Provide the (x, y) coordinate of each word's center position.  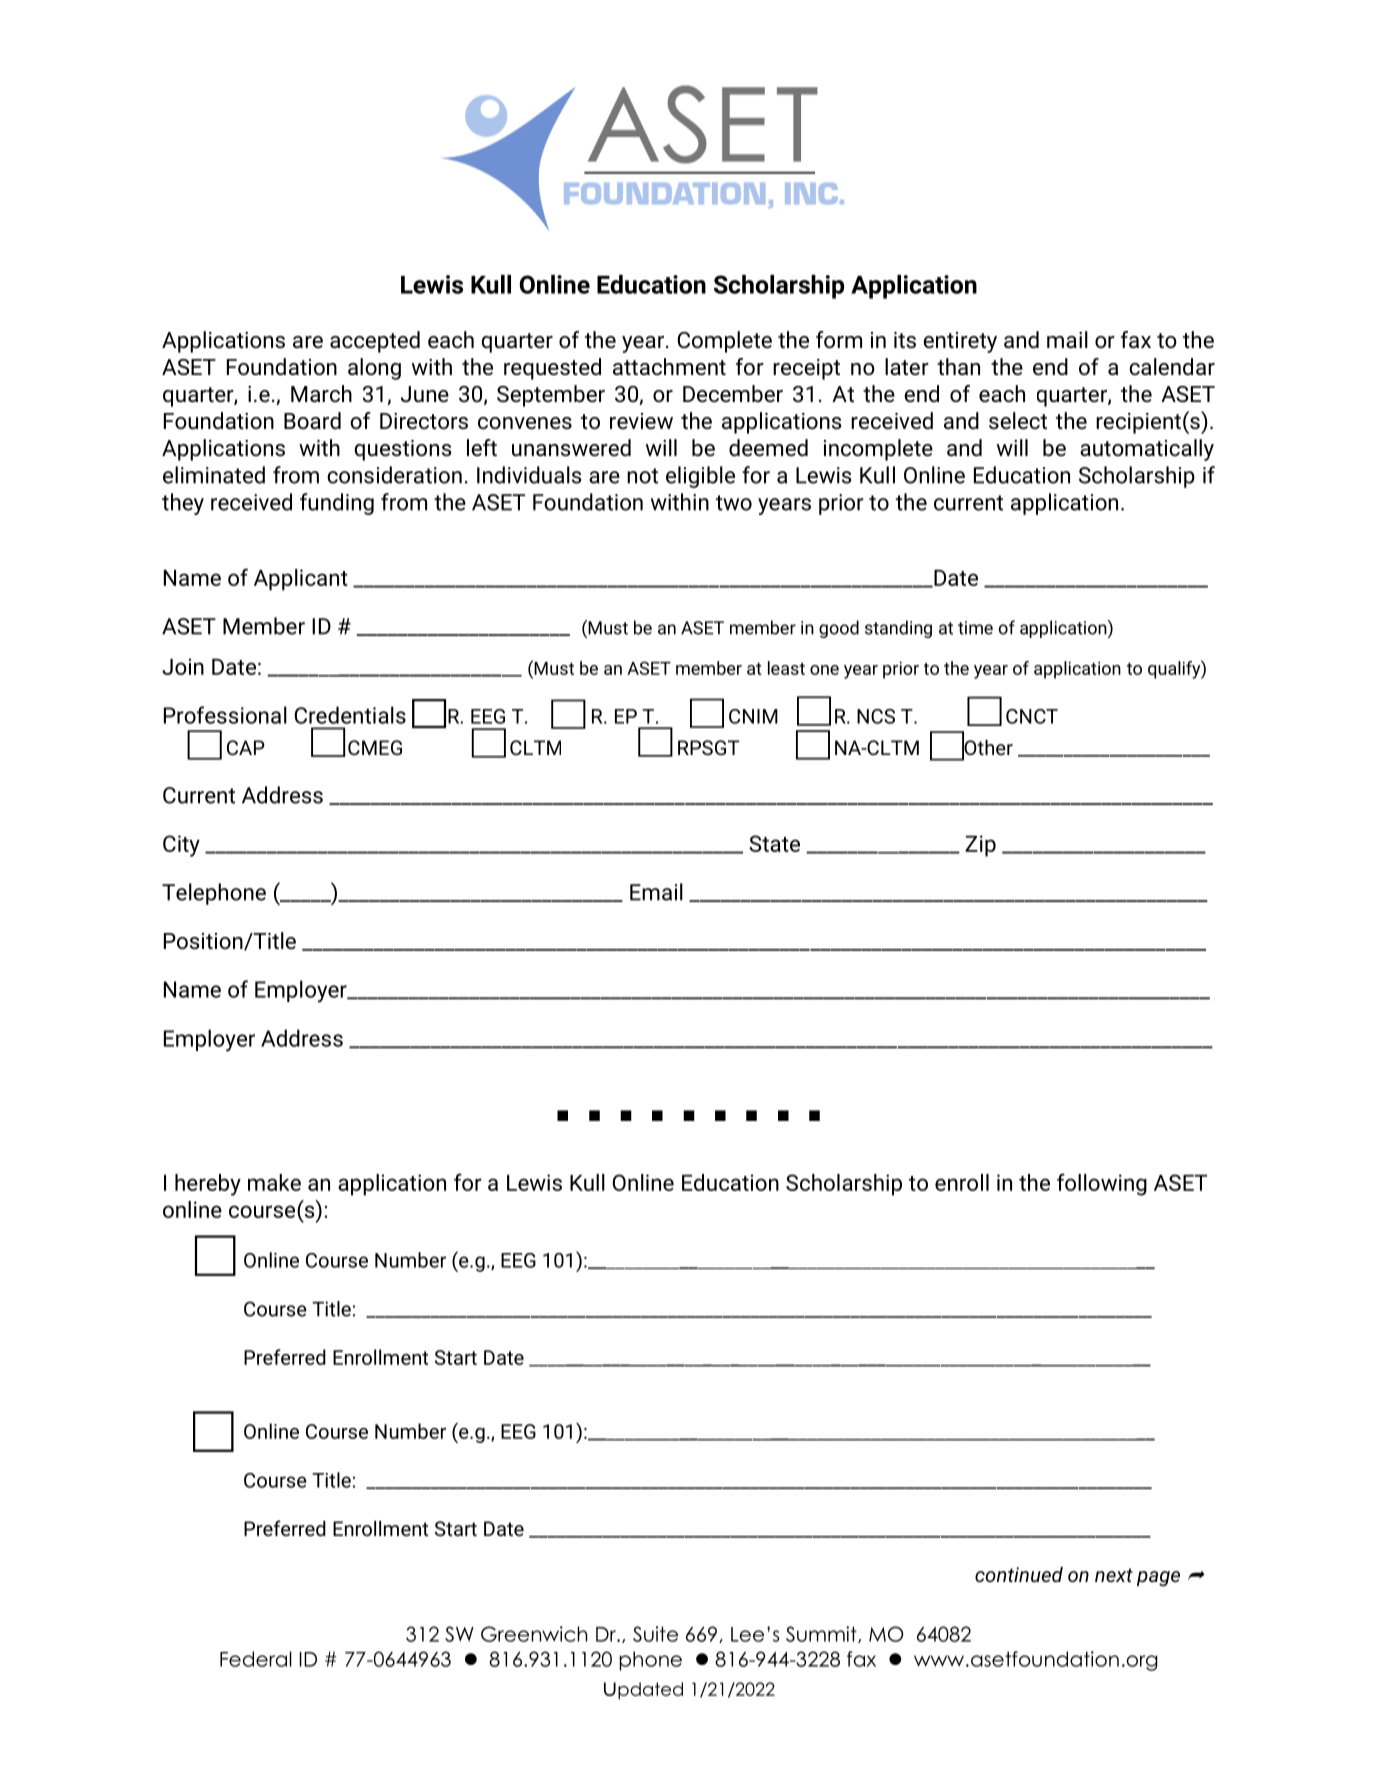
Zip (980, 846)
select (1018, 421)
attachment (669, 366)
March (321, 393)
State (774, 843)
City (181, 846)
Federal (256, 1659)
